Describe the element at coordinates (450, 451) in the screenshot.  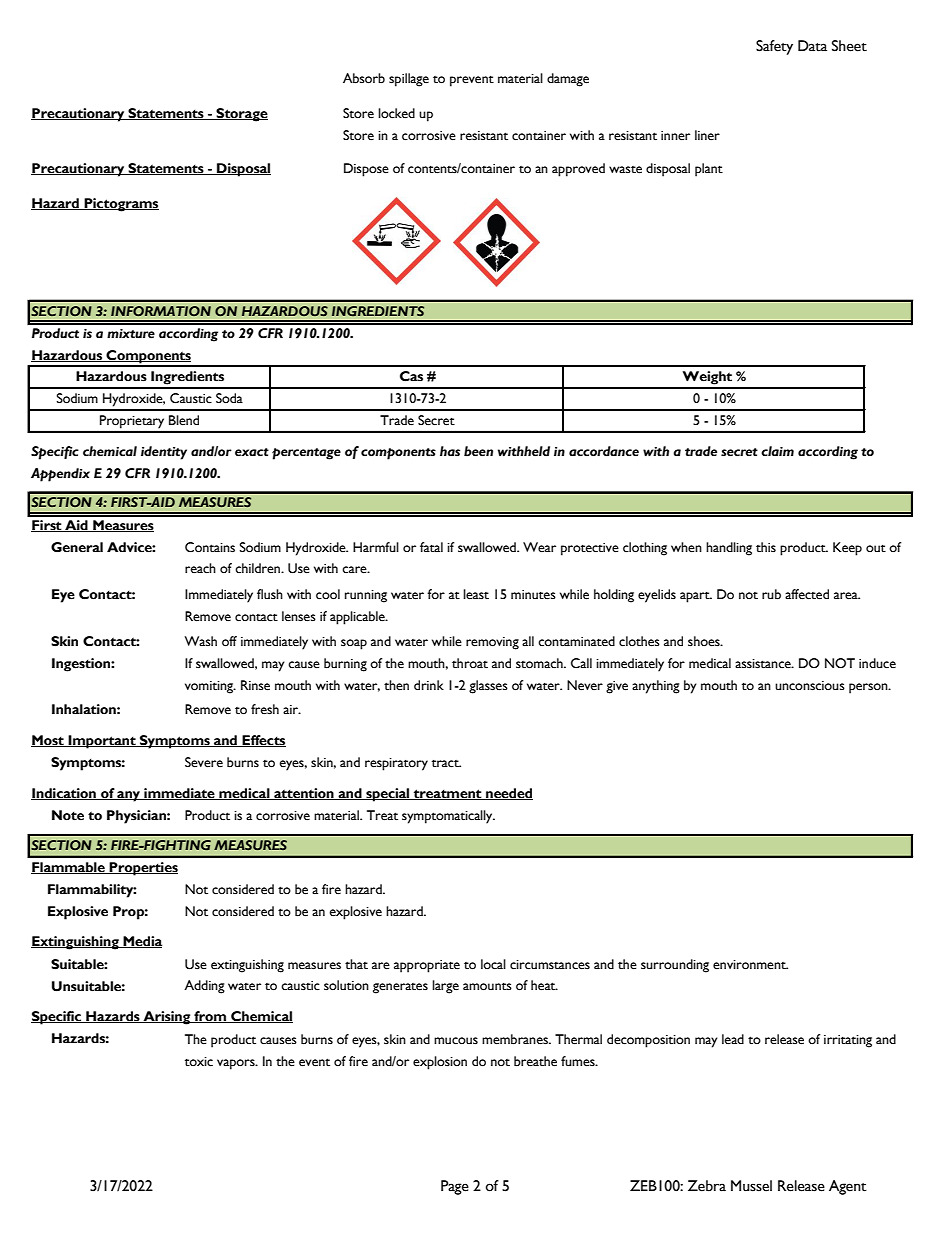
I see `has` at that location.
